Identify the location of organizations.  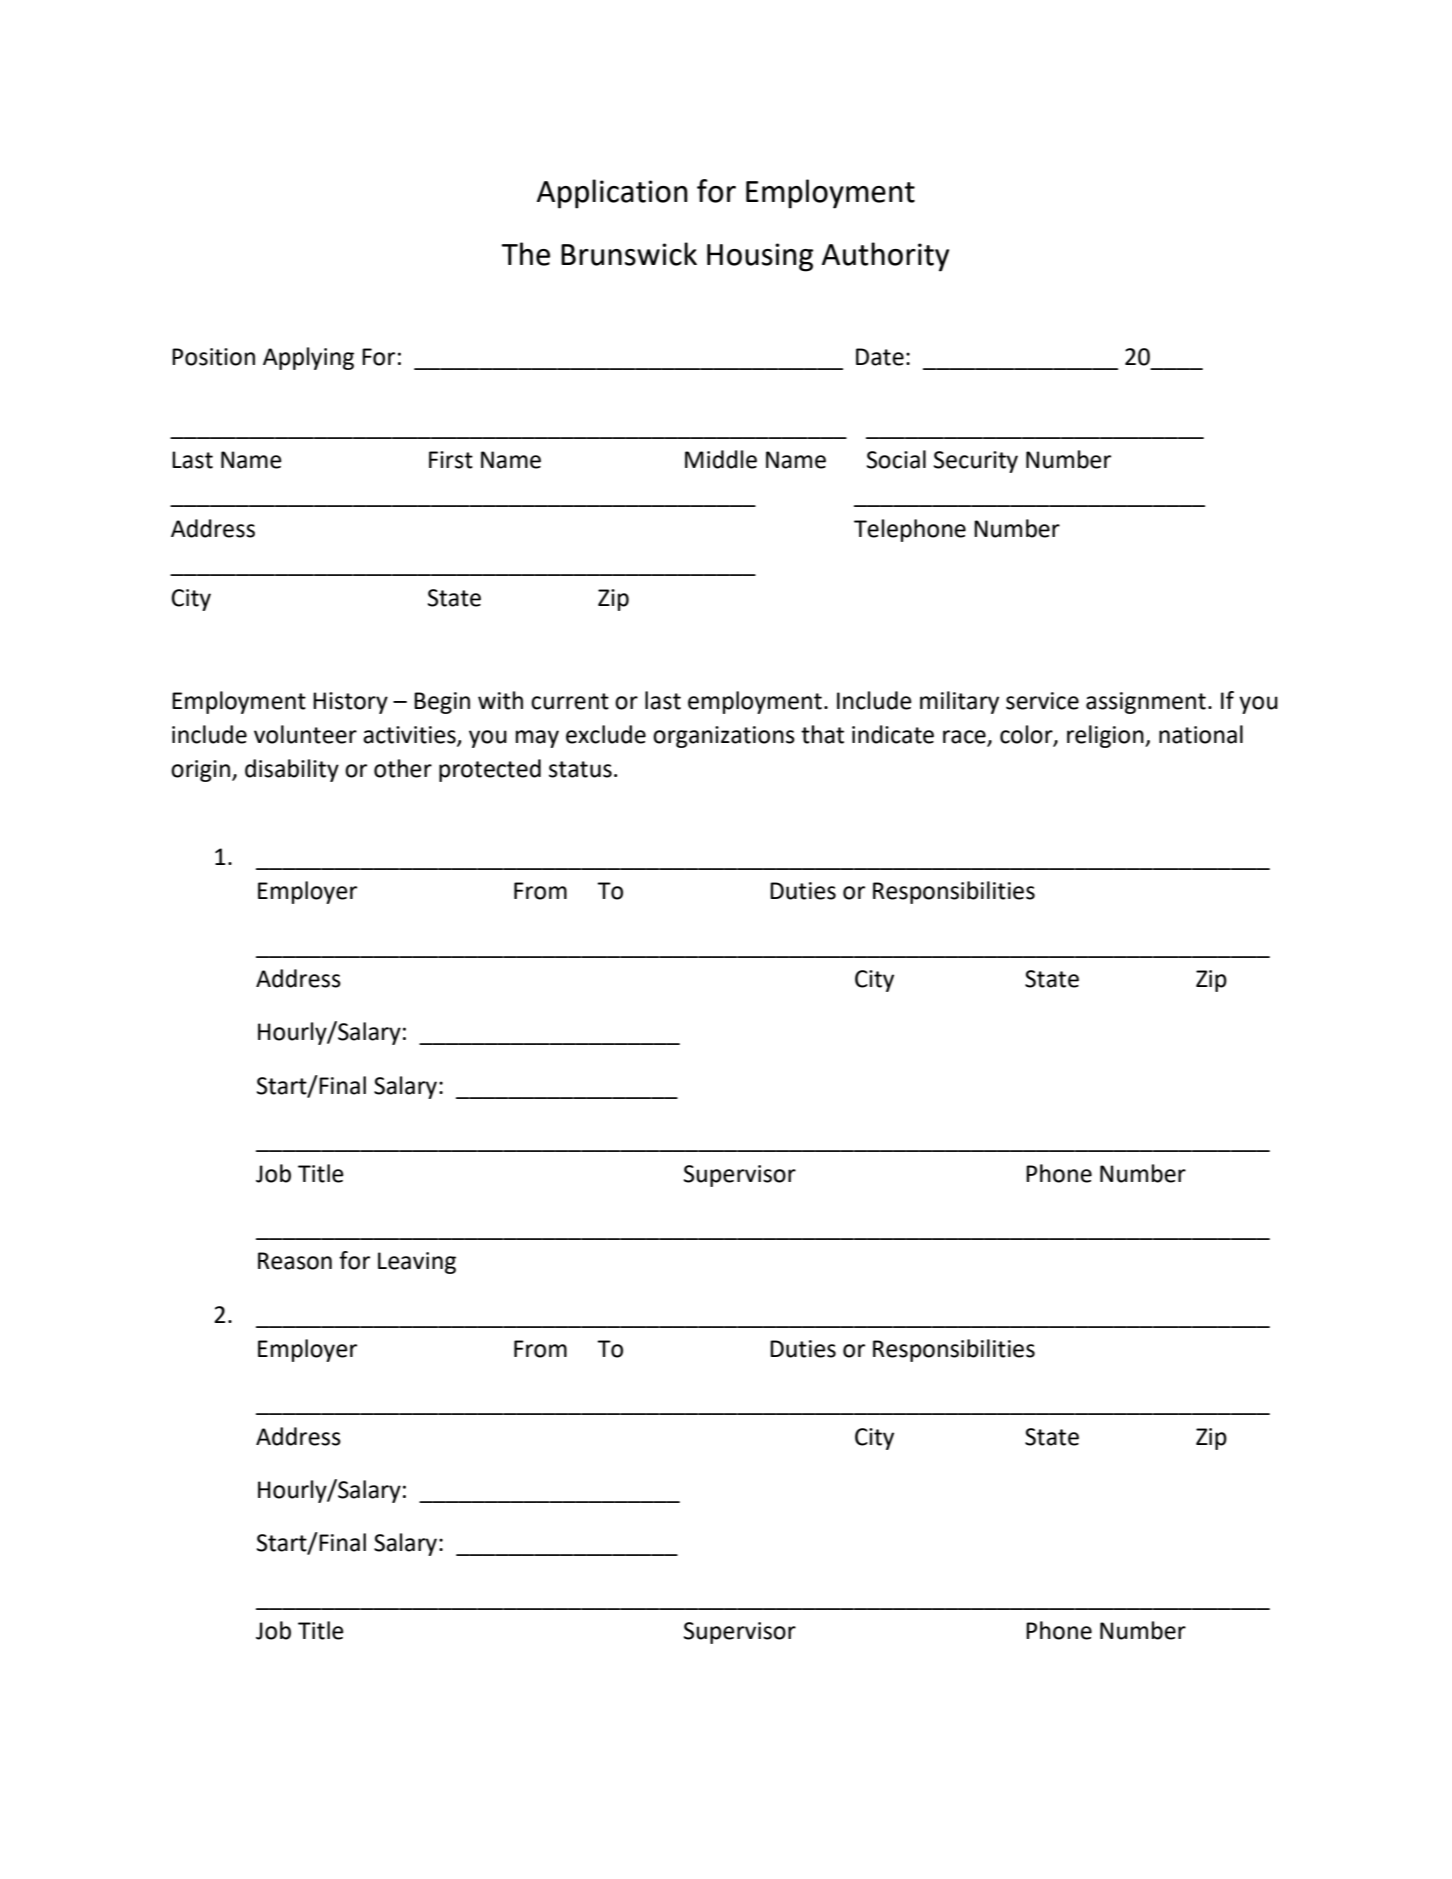
(724, 737).
